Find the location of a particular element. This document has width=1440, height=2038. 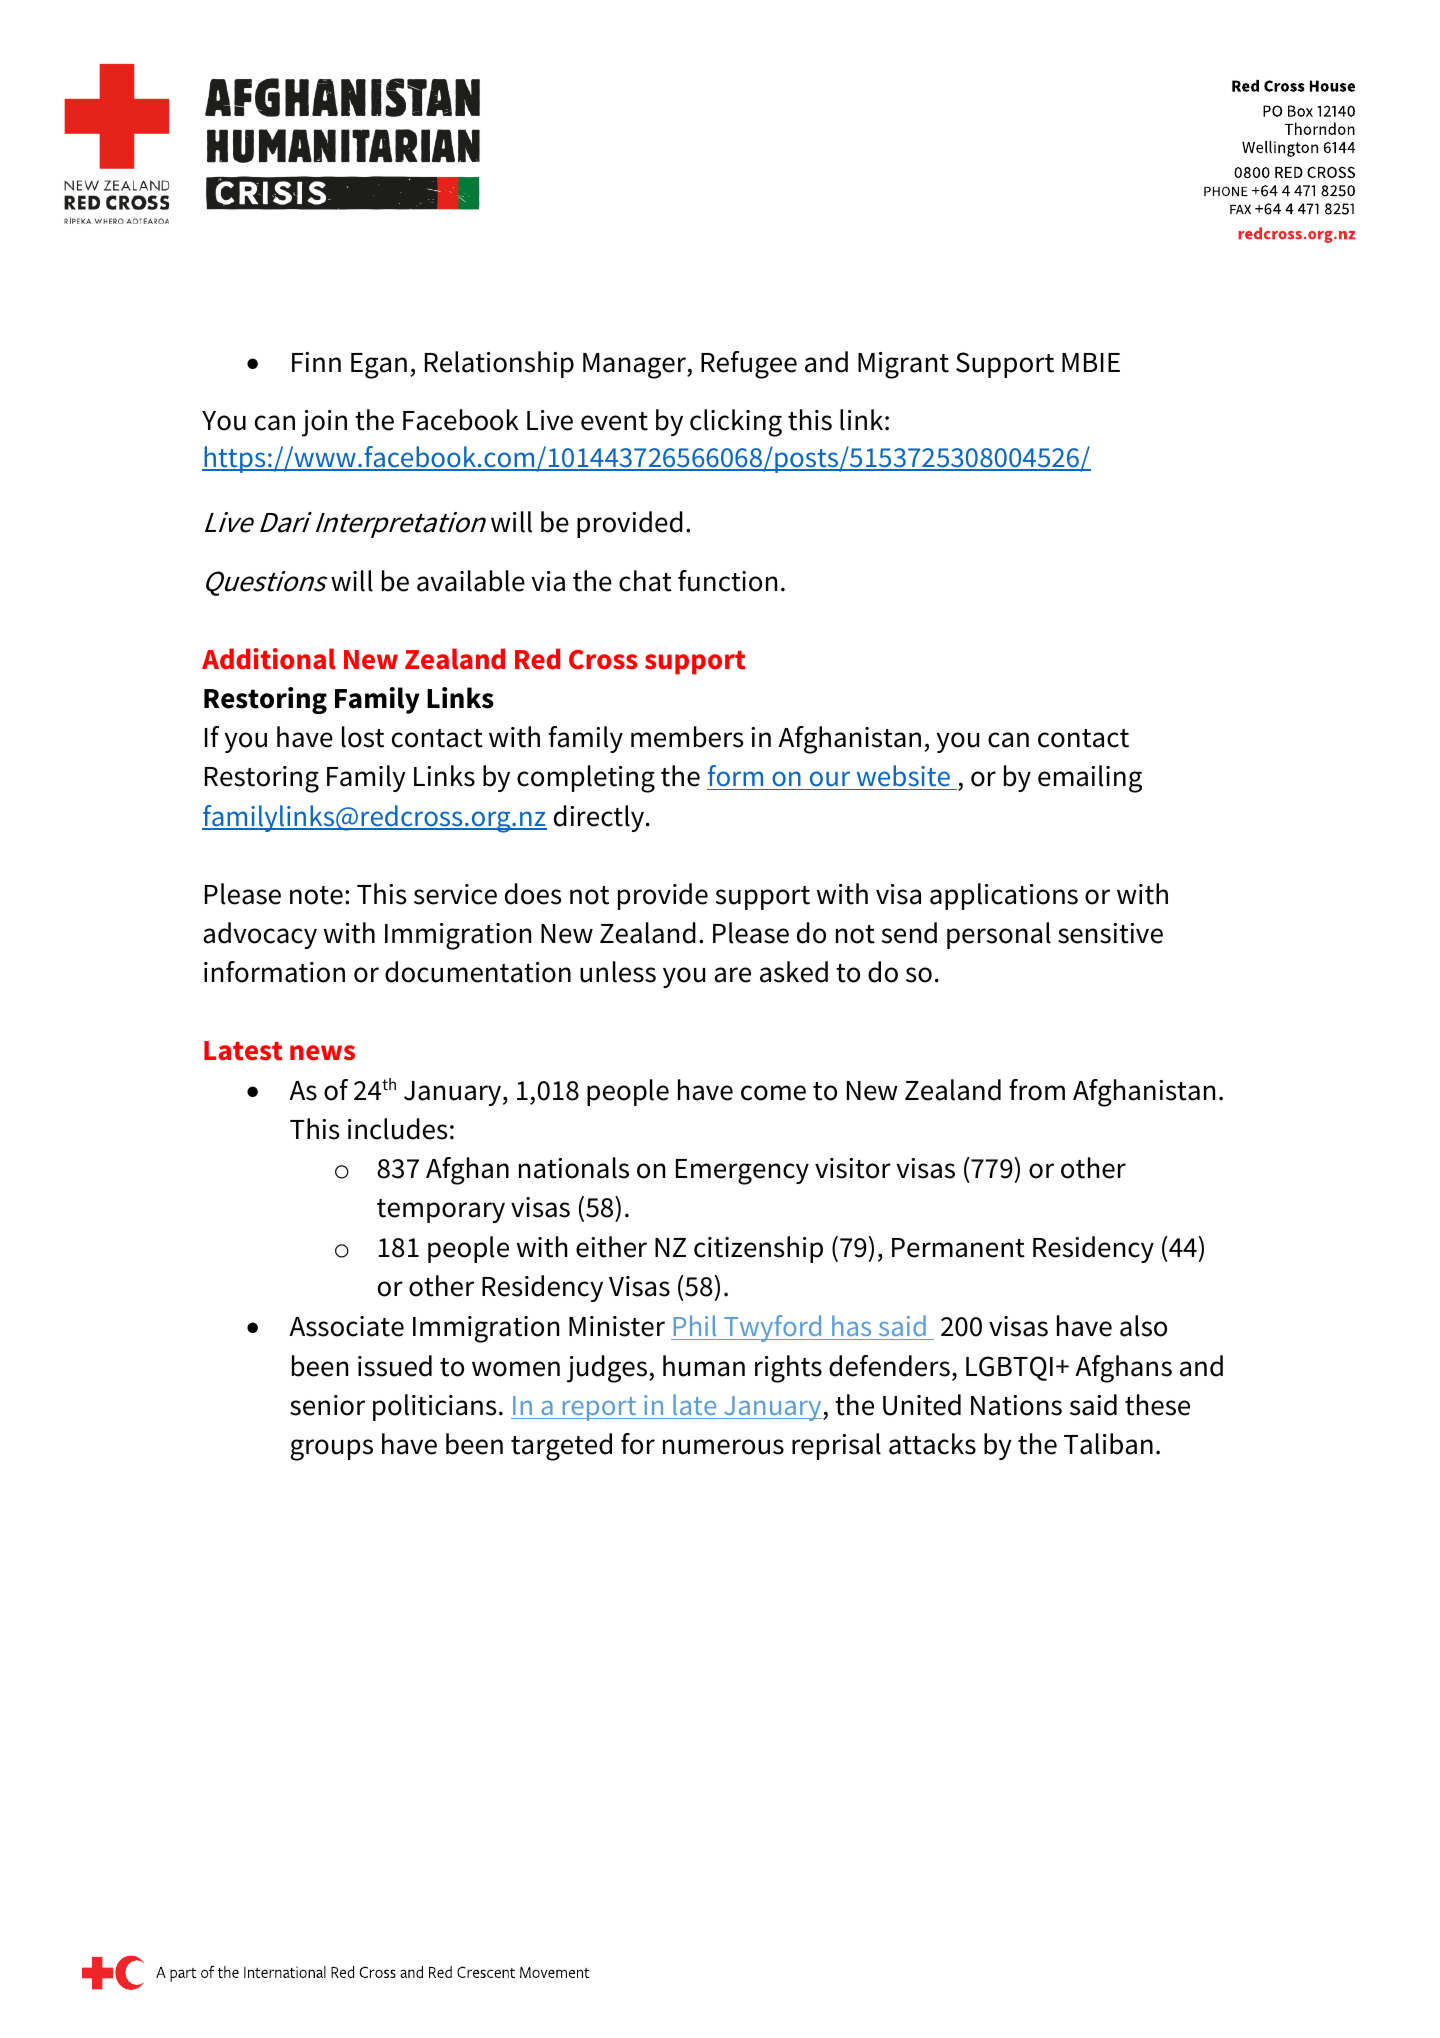

numerous is located at coordinates (723, 1447).
